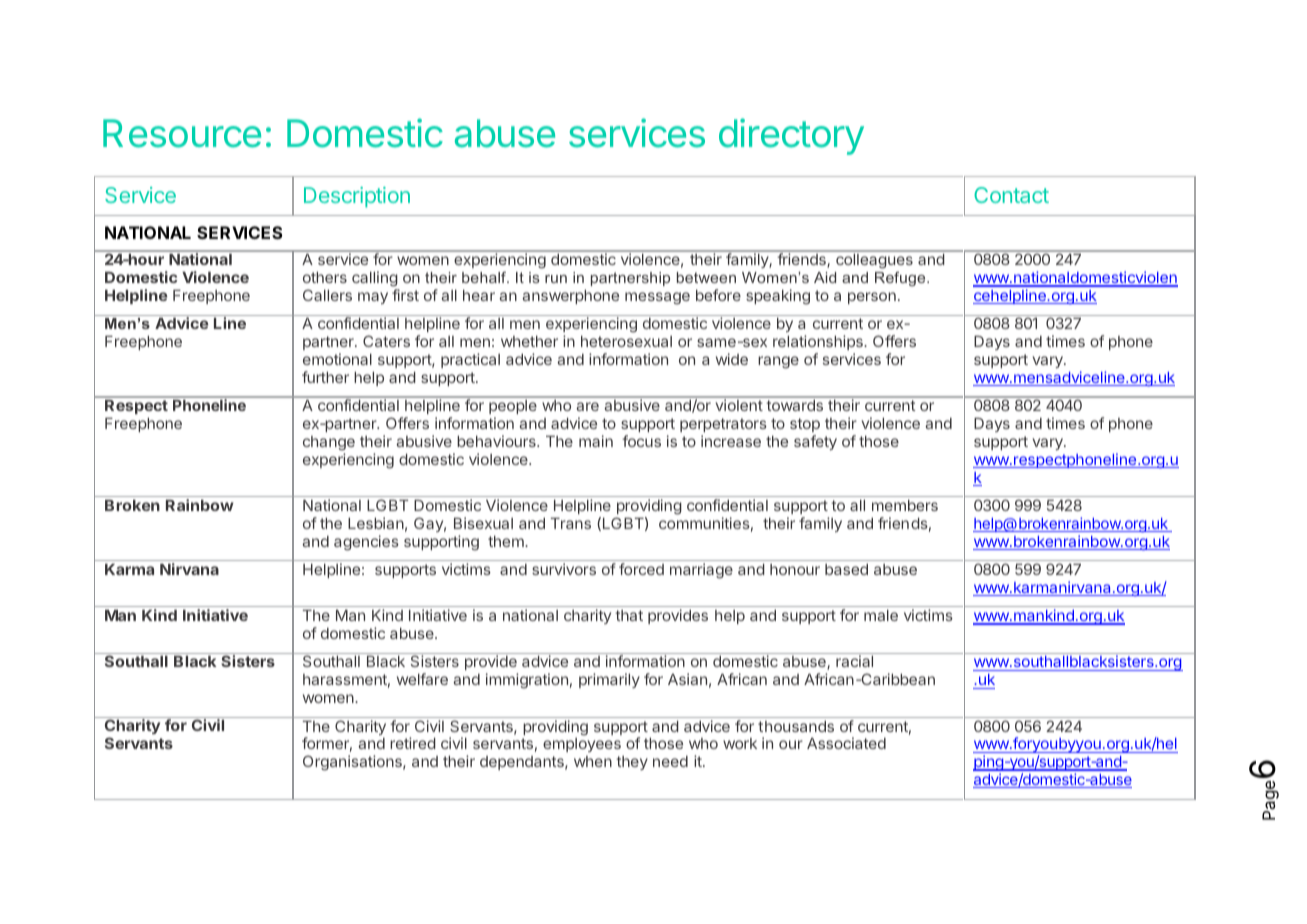 The image size is (1307, 924). What do you see at coordinates (626, 341) in the document?
I see `heterosexual` at bounding box center [626, 341].
